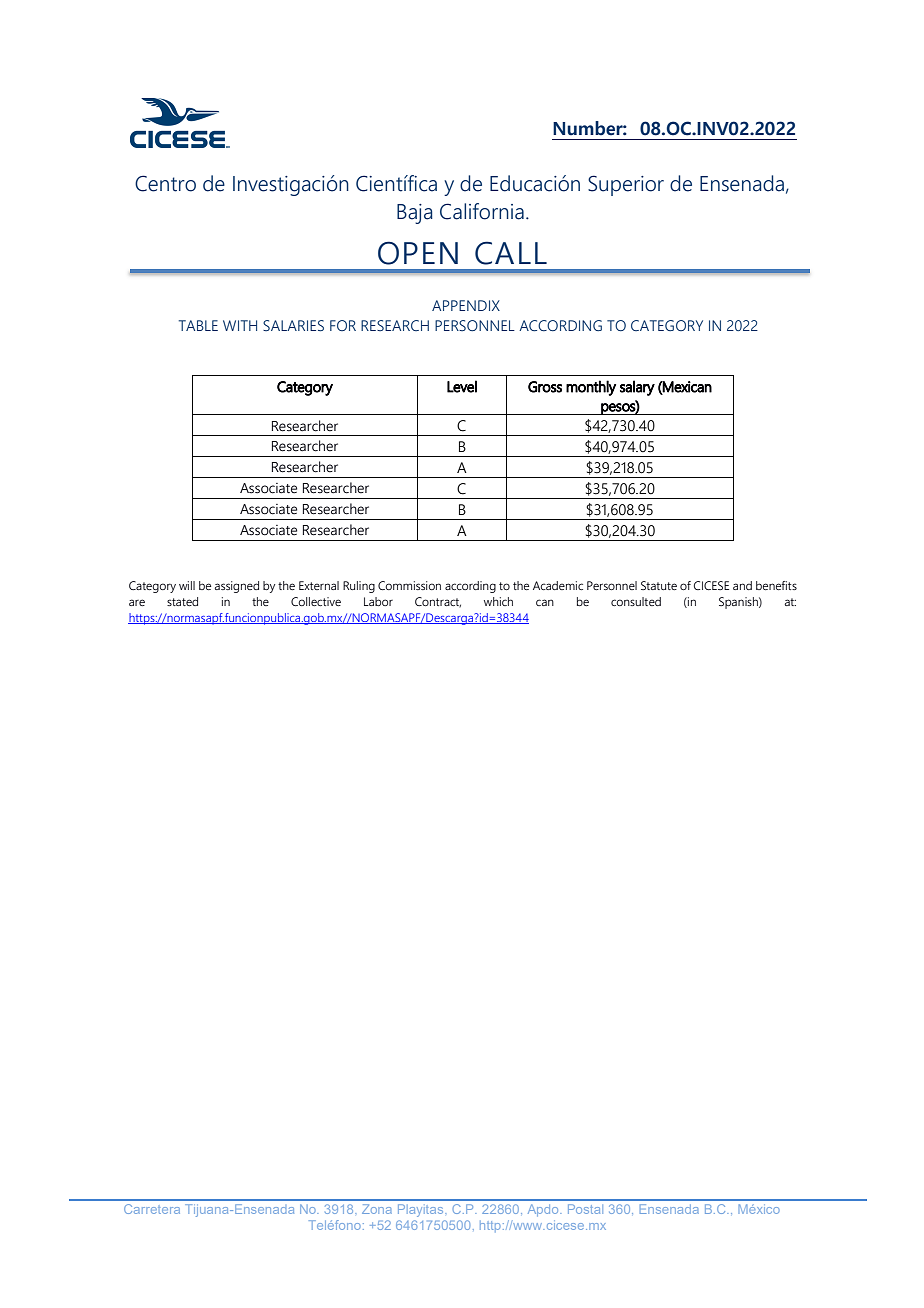 The image size is (924, 1308). I want to click on consulted, so click(636, 601).
